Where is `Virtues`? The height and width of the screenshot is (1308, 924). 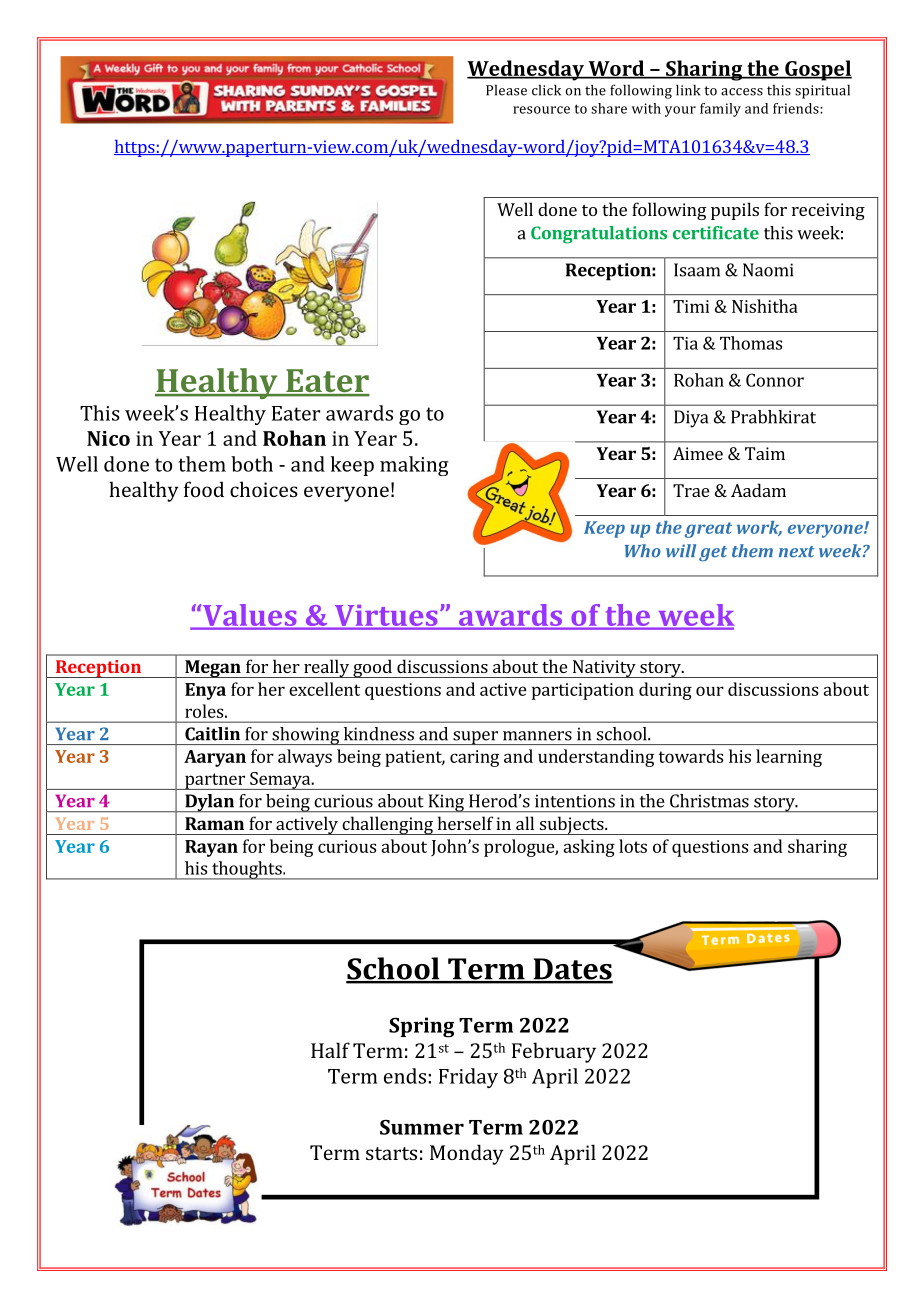
Virtues is located at coordinates (386, 615).
